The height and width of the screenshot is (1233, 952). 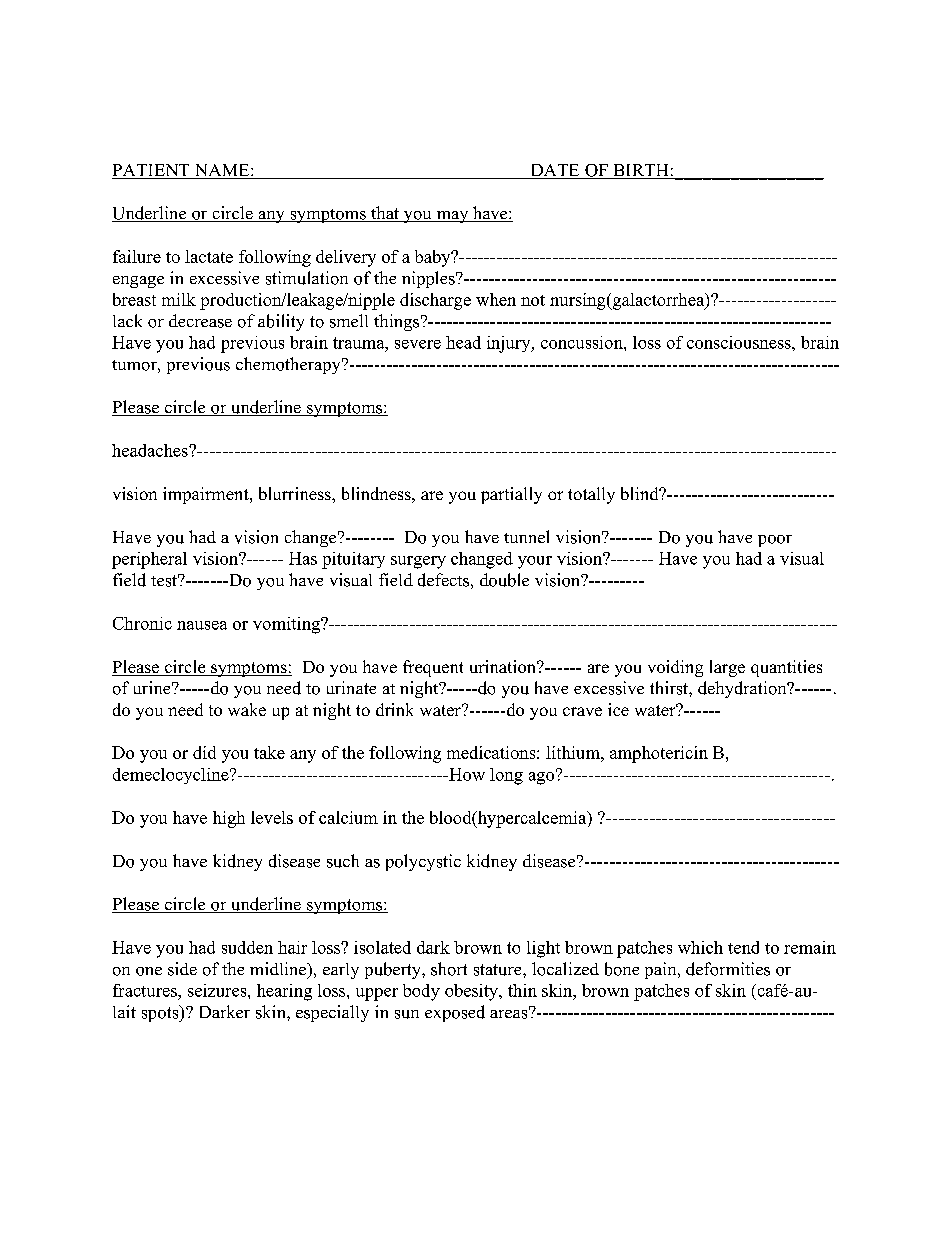 I want to click on impairment, so click(x=207, y=495).
